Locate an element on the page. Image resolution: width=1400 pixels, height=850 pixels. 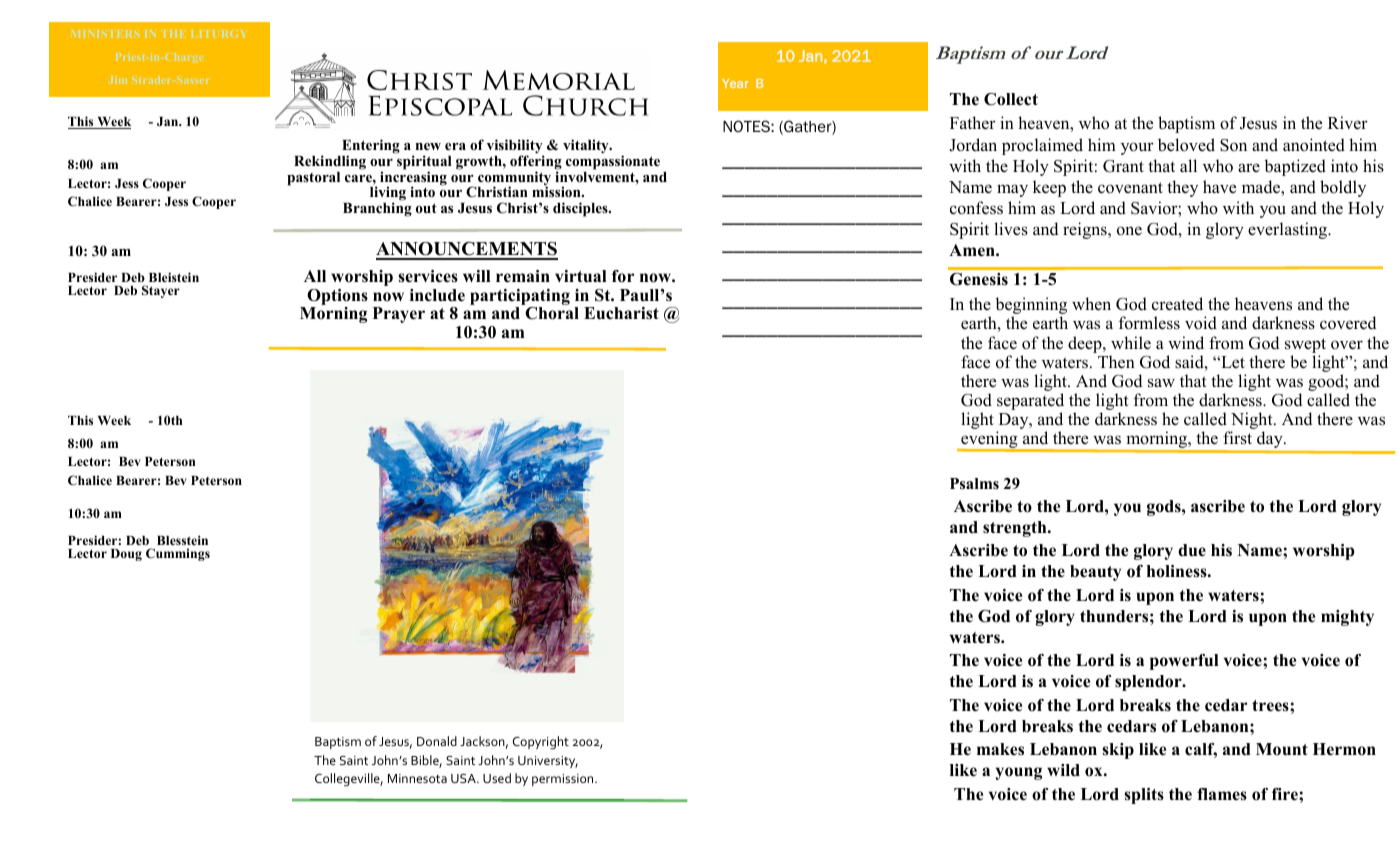
University is located at coordinates (548, 762).
